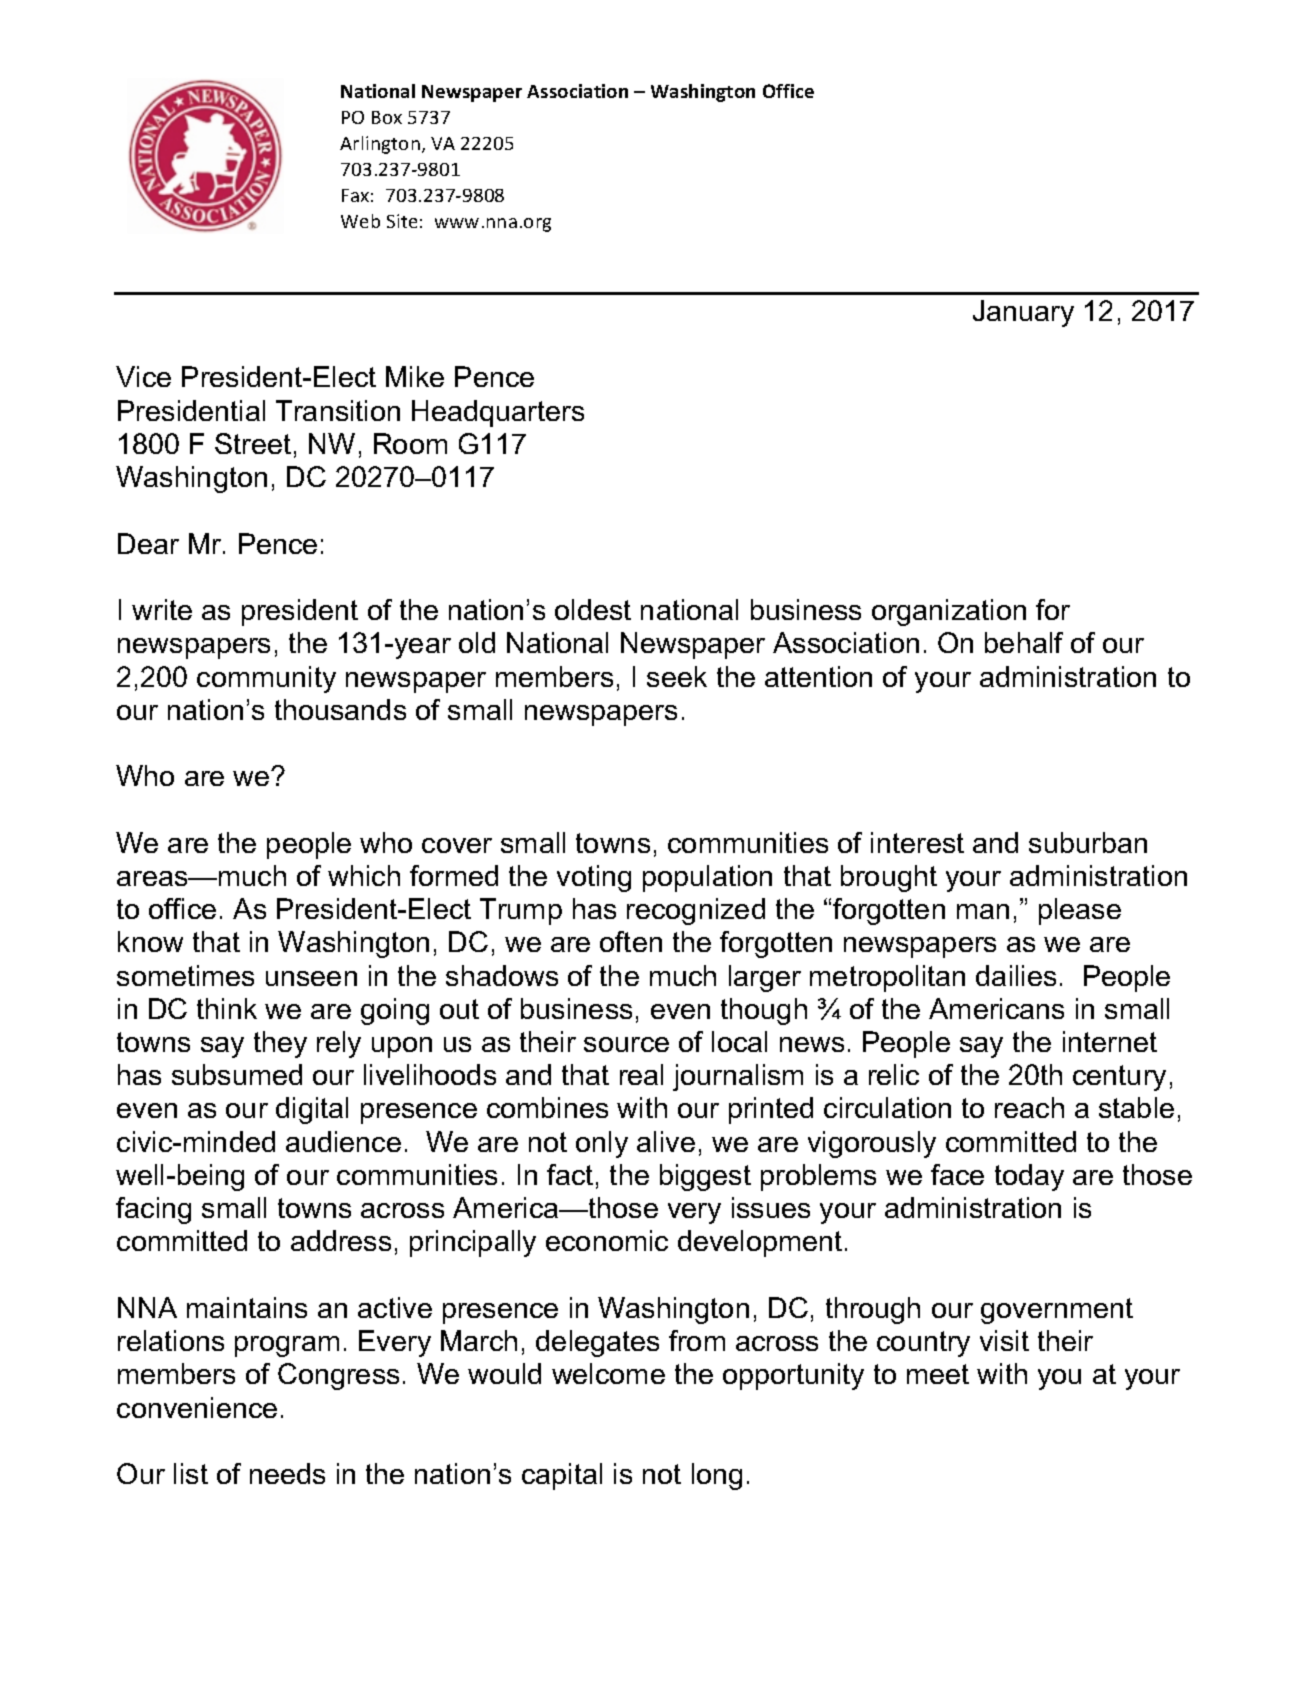 Image resolution: width=1310 pixels, height=1695 pixels. Describe the element at coordinates (594, 878) in the screenshot. I see `voting` at that location.
